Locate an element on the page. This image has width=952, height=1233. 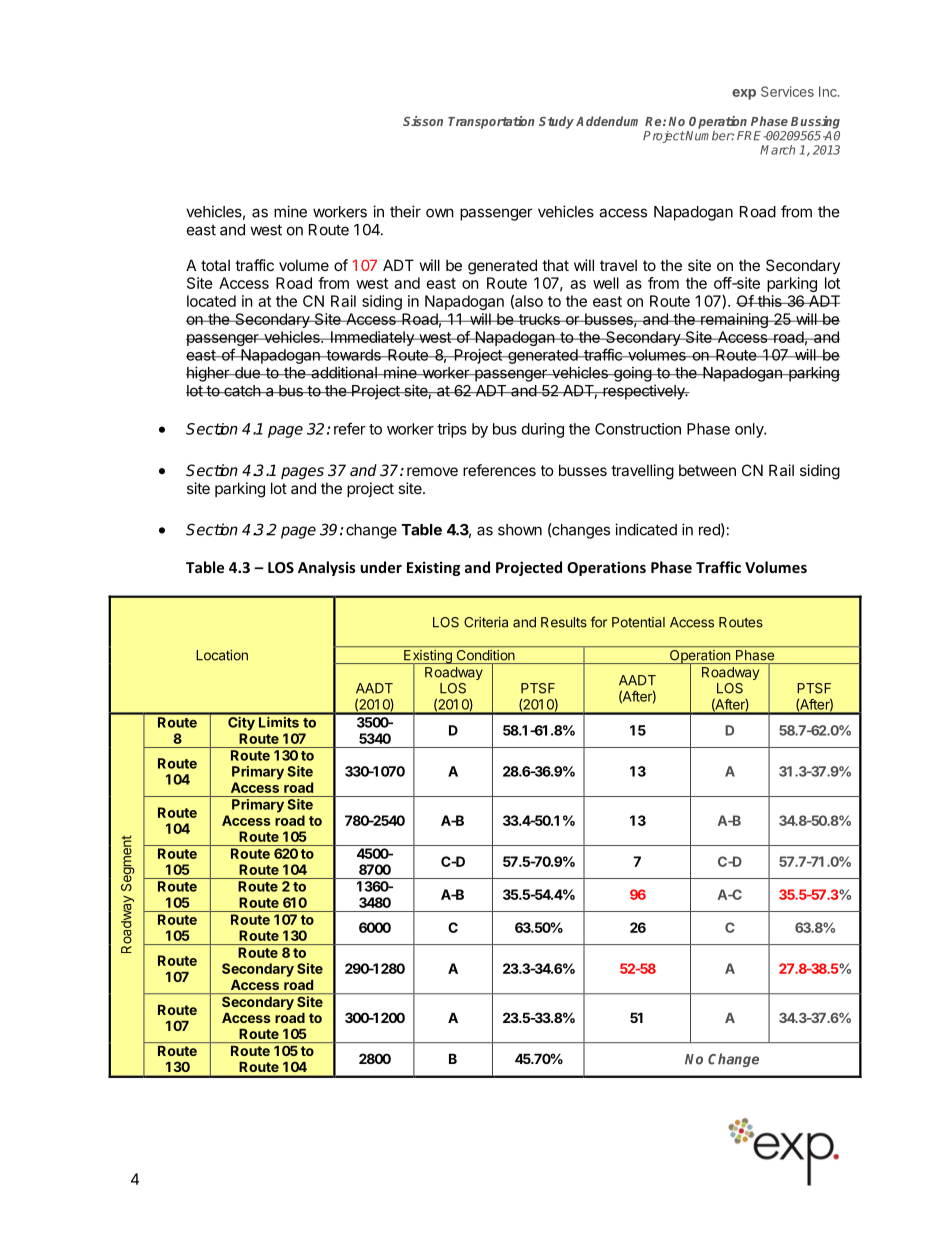
total is located at coordinates (215, 265).
